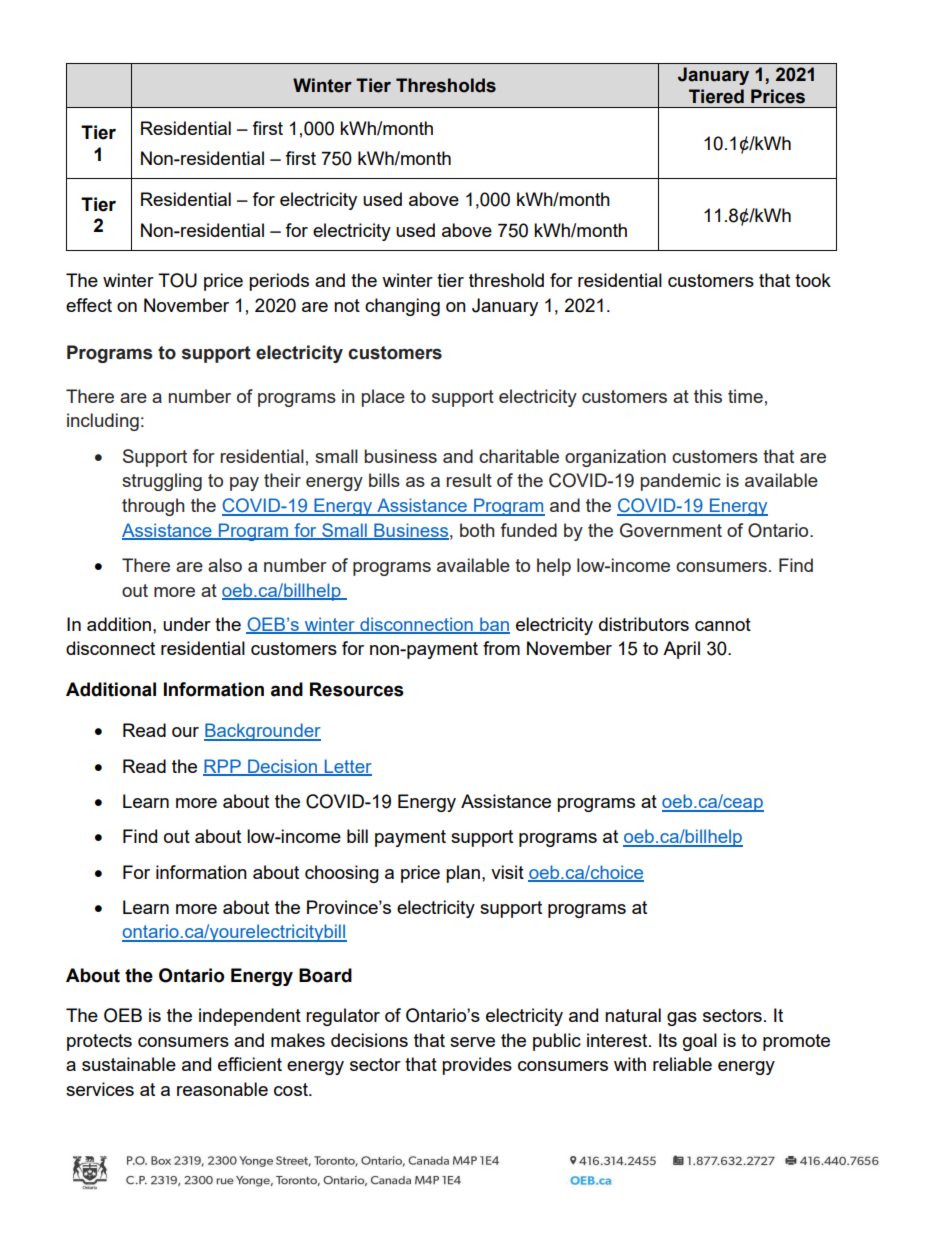  I want to click on pandemic, so click(681, 482).
